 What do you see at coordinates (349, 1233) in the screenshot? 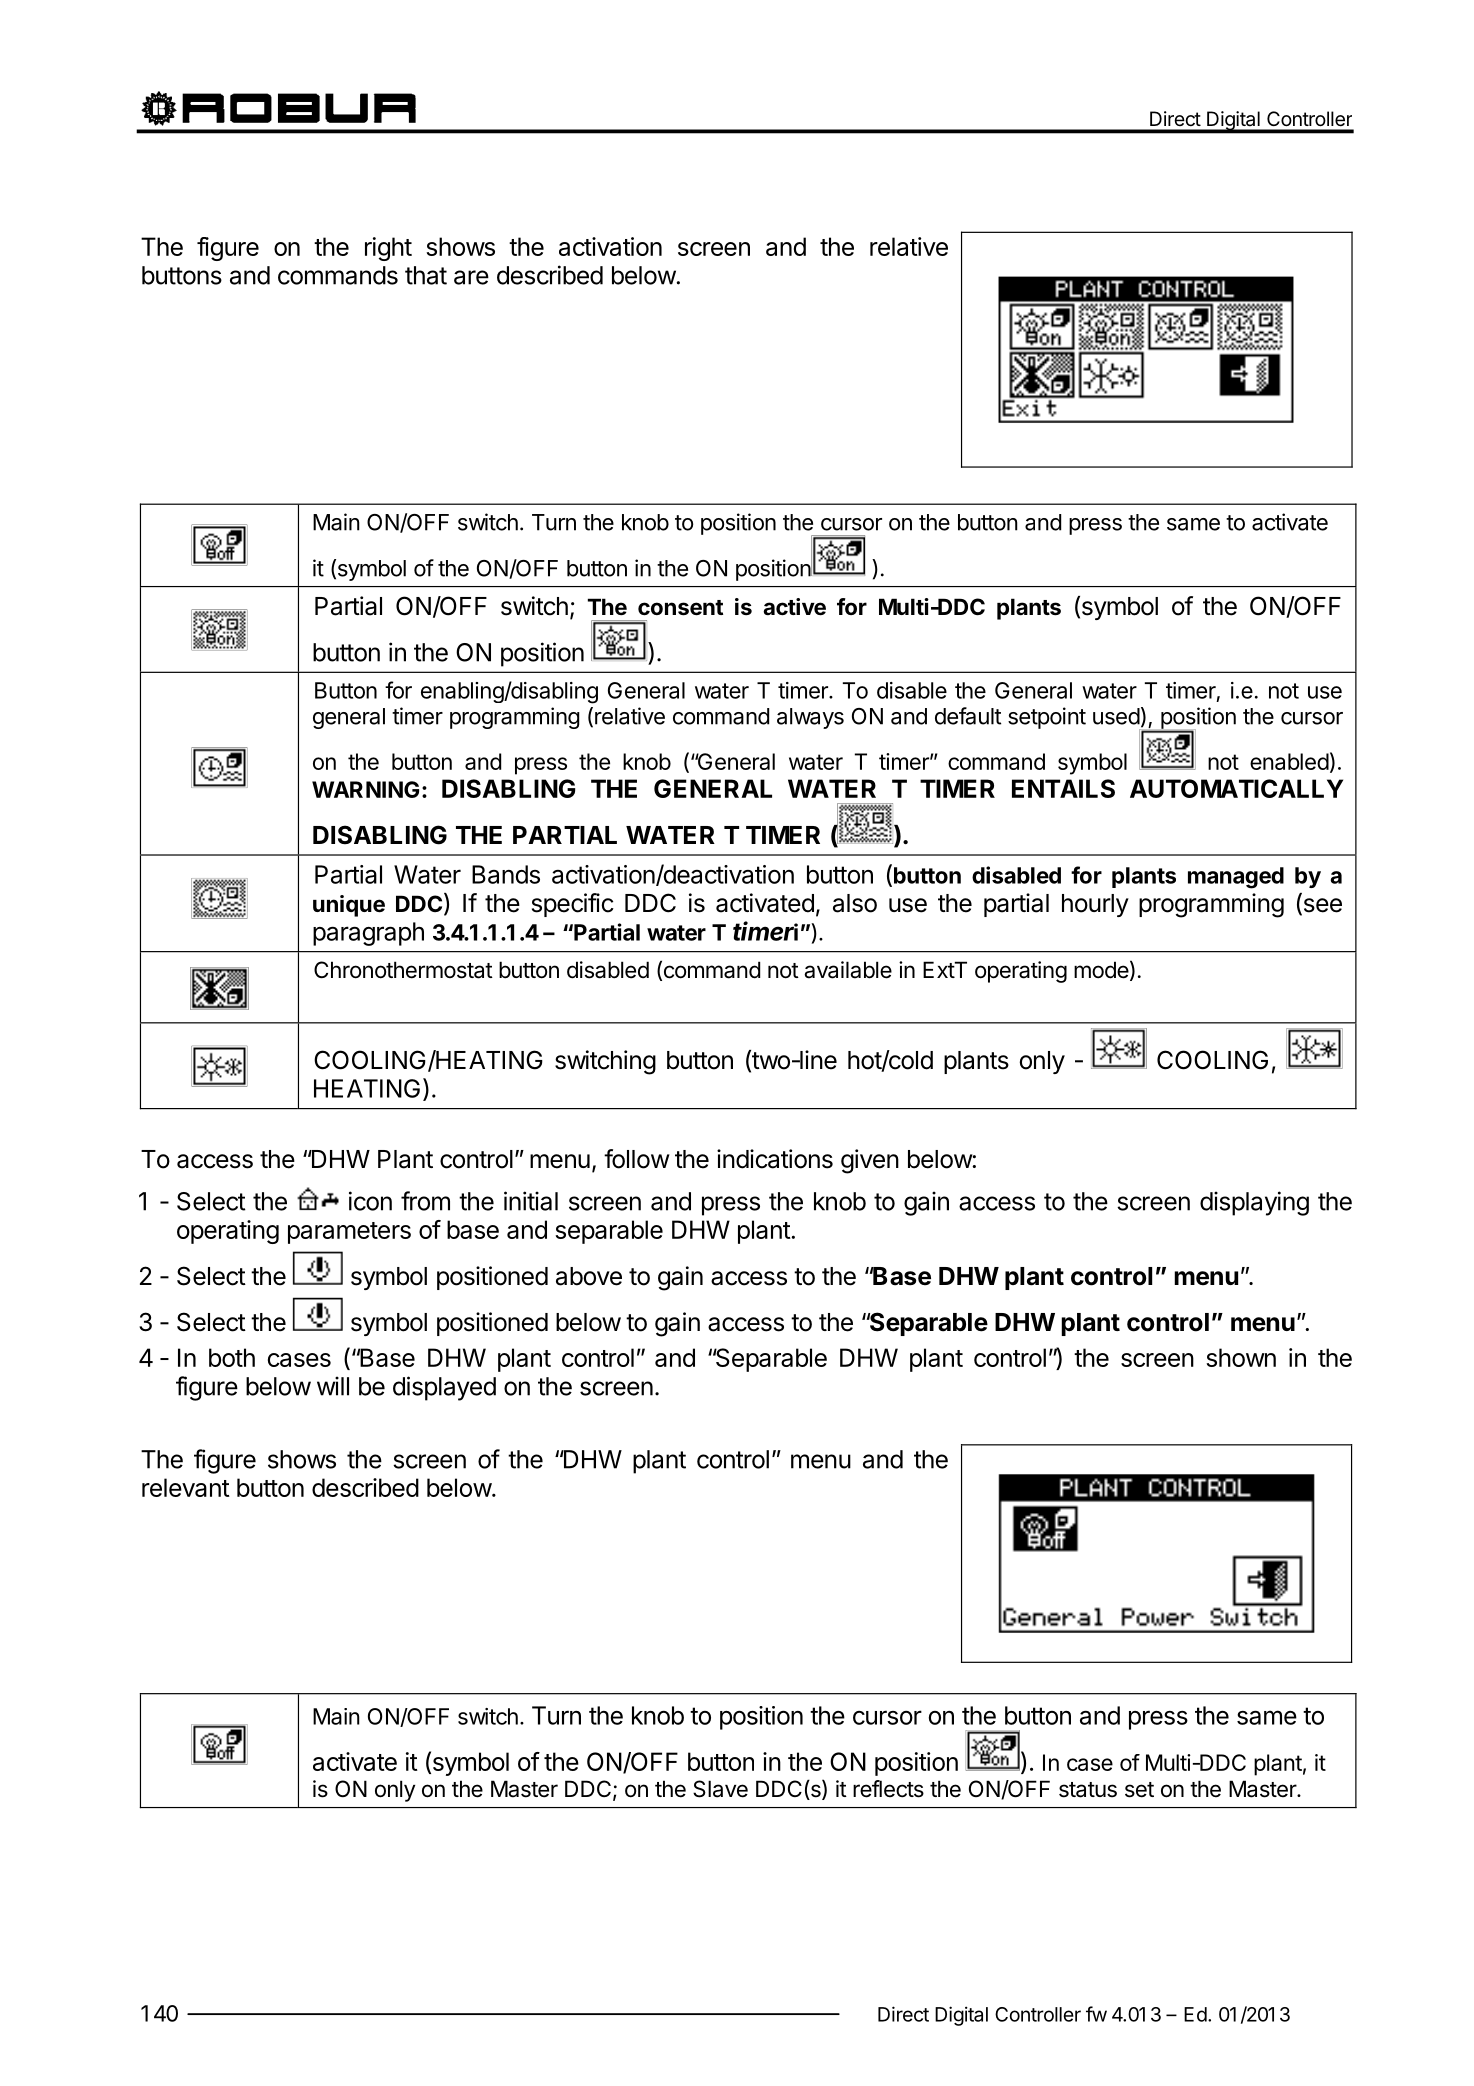
I see `parameters` at bounding box center [349, 1233].
